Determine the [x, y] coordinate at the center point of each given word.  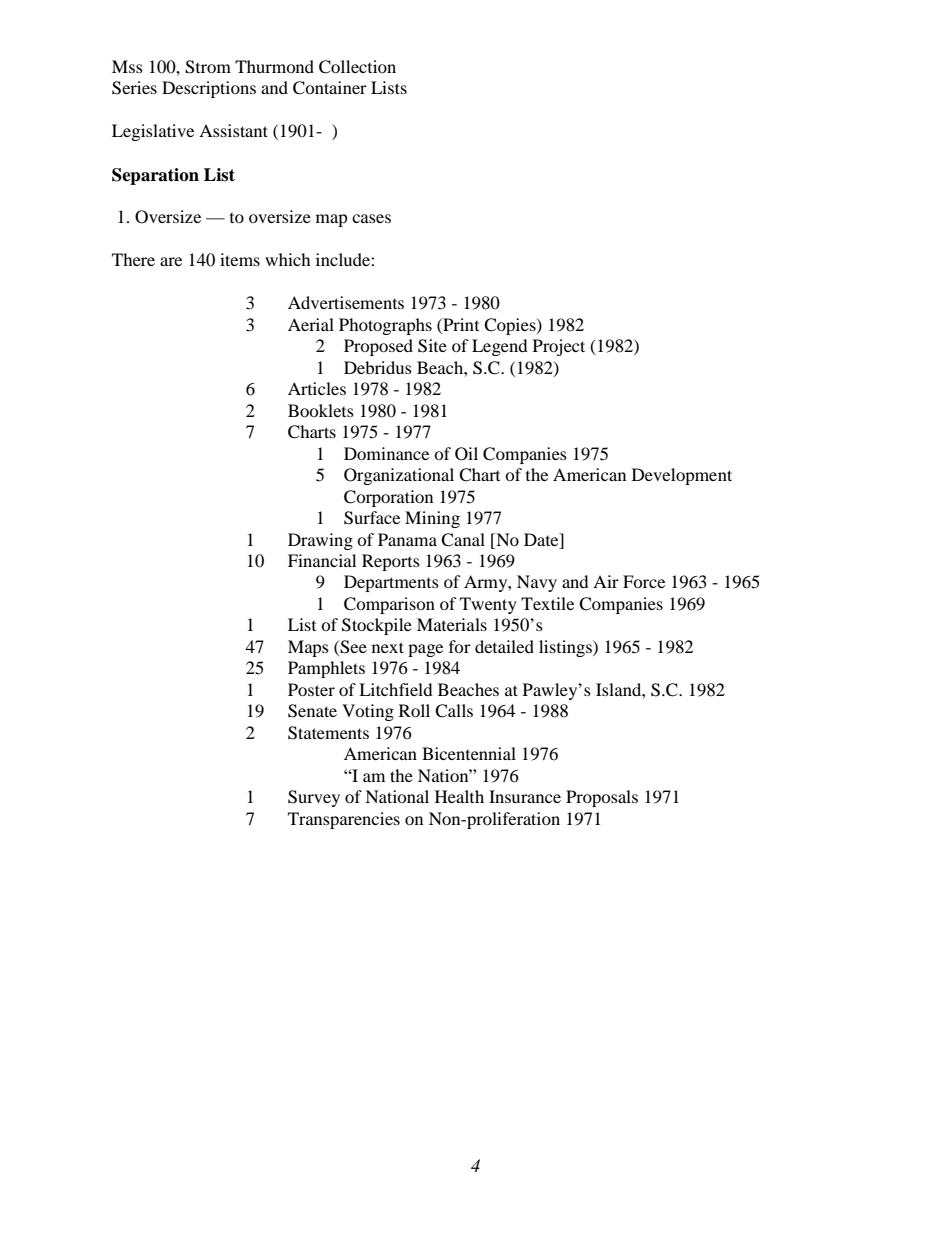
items [240, 259]
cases [371, 218]
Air [606, 581]
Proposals [602, 798]
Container [330, 88]
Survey [314, 798]
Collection [357, 67]
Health [459, 796]
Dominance [386, 453]
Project [559, 347]
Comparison [389, 605]
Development [682, 476]
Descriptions [209, 89]
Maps [308, 648]
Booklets [321, 410]
